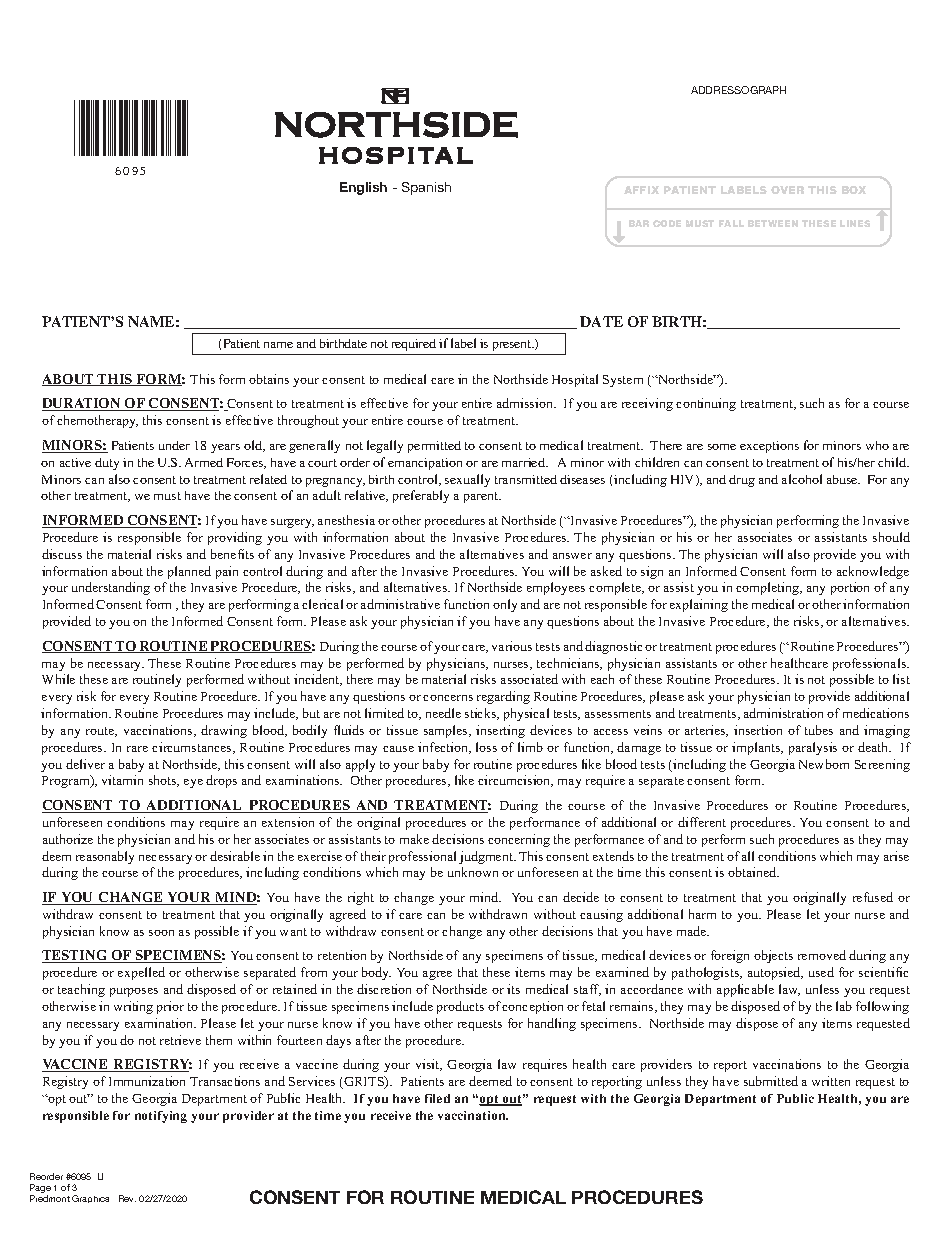 The image size is (952, 1233). Describe the element at coordinates (487, 857) in the screenshot. I see `judgment` at that location.
